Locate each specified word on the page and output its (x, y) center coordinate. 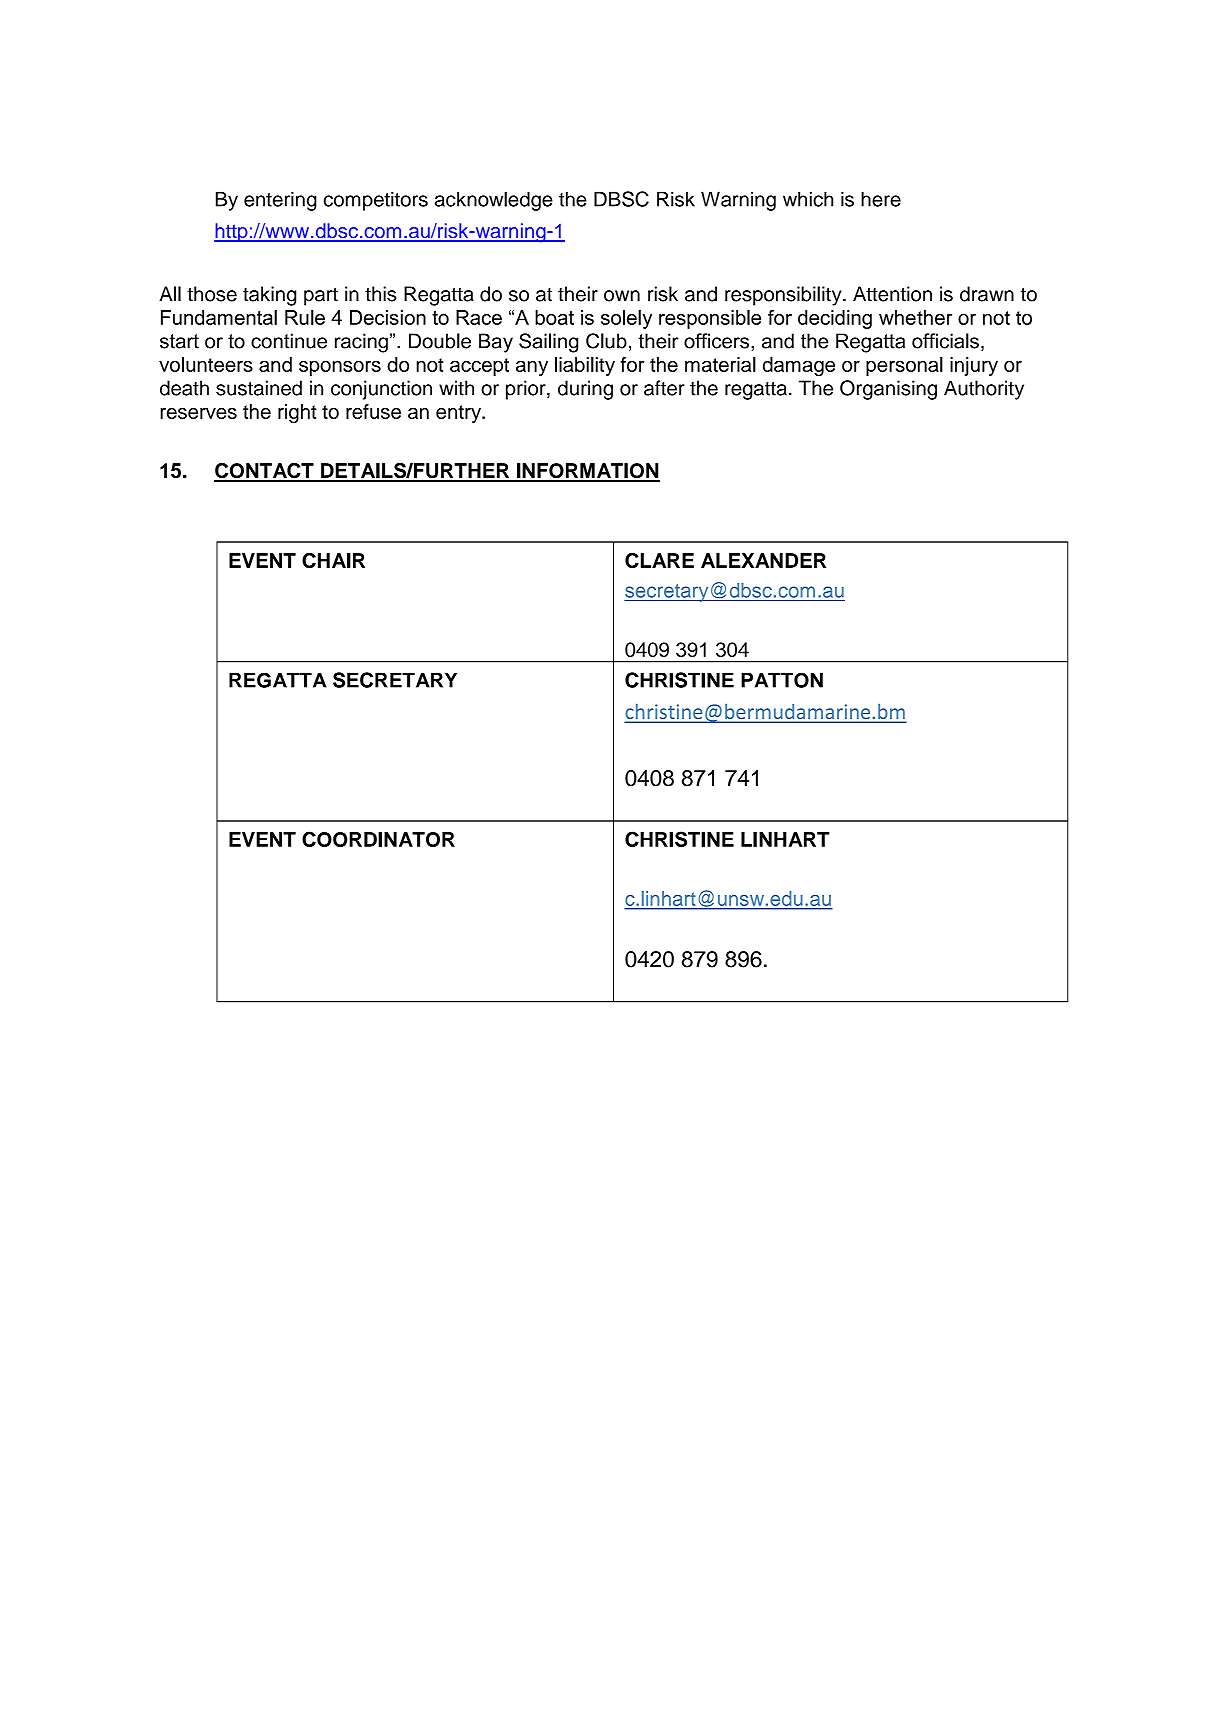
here (881, 199)
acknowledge (494, 201)
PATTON (782, 680)
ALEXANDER (763, 560)
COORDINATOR (378, 839)
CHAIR (333, 560)
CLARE (659, 560)
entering (280, 201)
